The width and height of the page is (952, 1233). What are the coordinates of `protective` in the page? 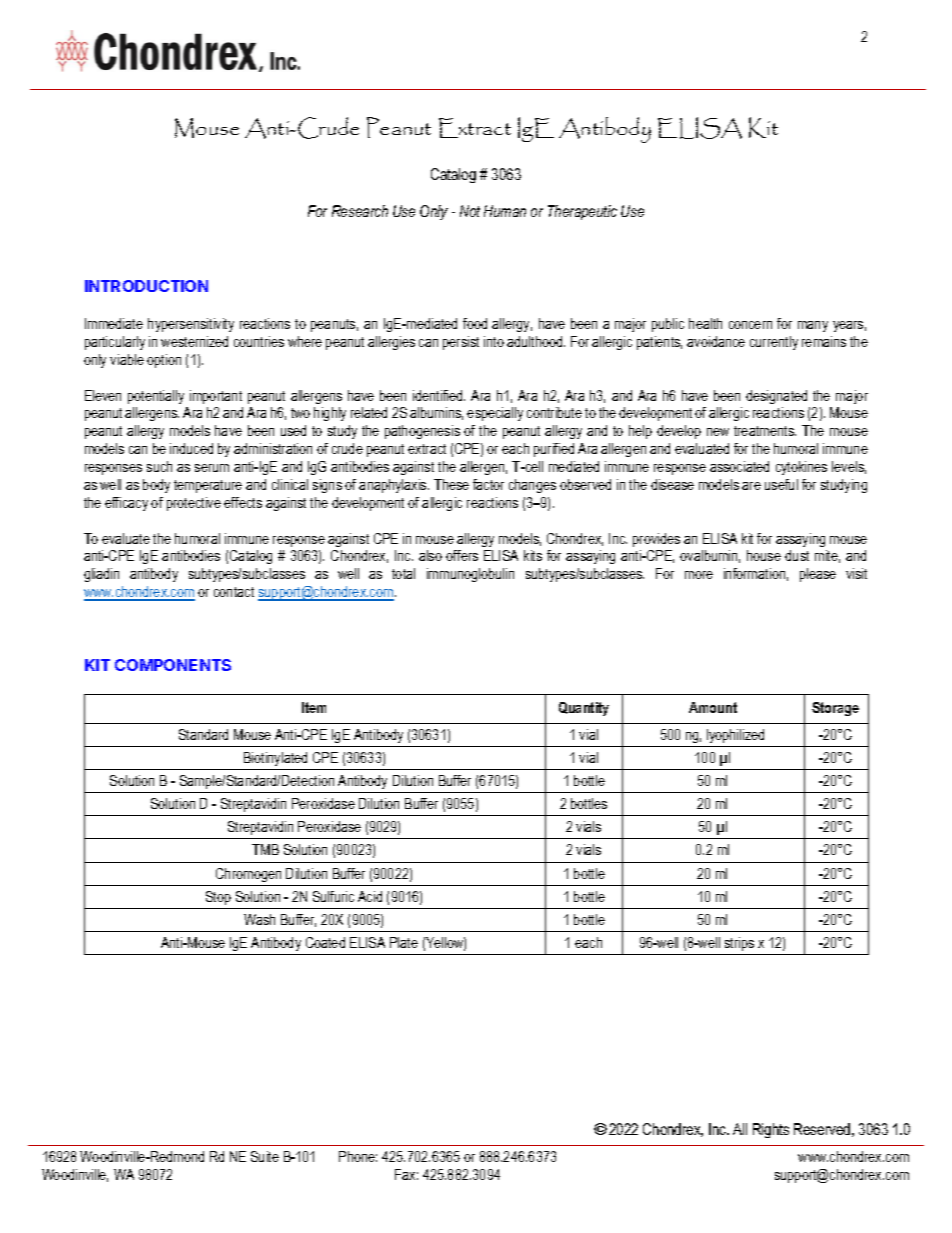 It's located at (194, 504).
